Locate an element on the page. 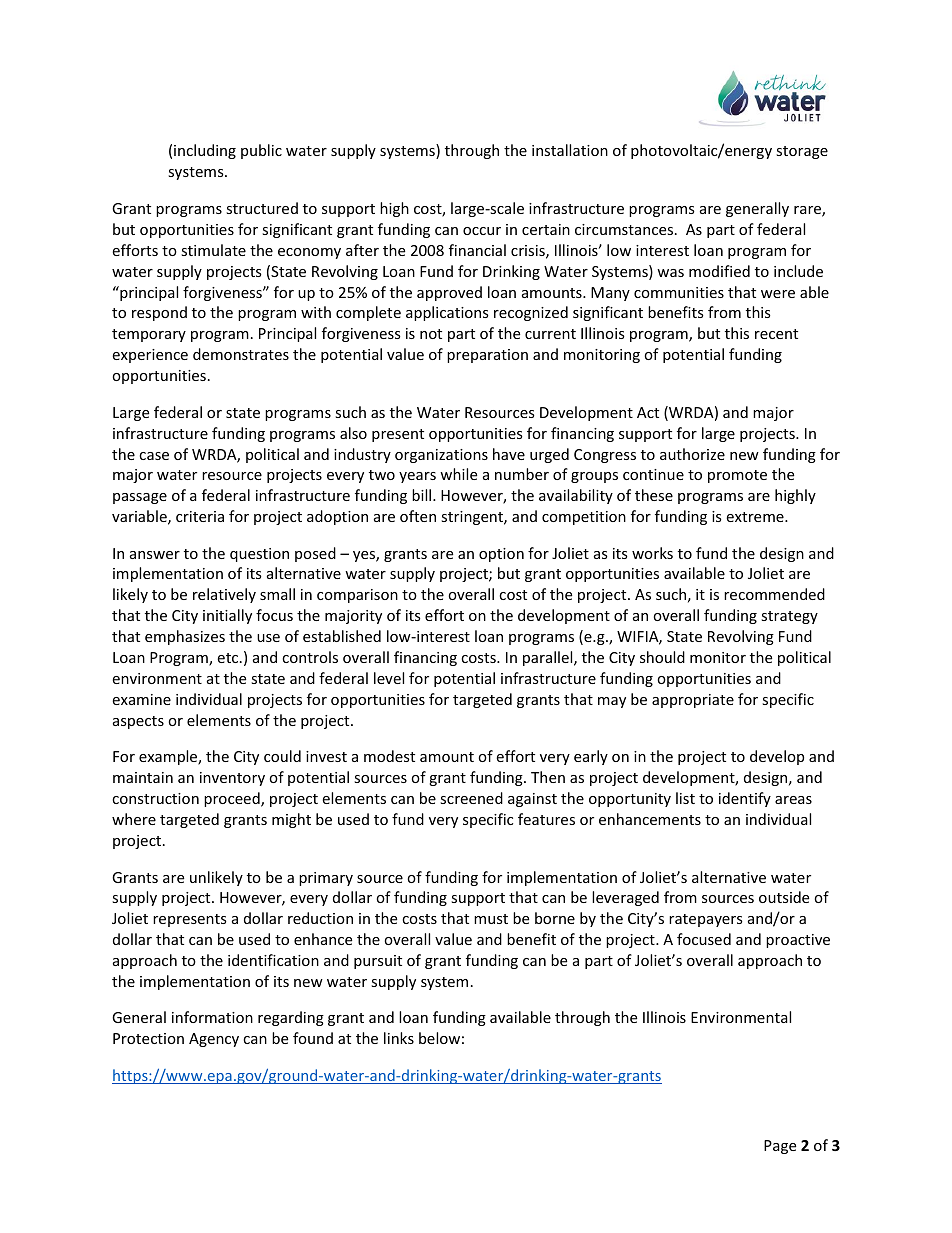  Agency is located at coordinates (214, 1040).
